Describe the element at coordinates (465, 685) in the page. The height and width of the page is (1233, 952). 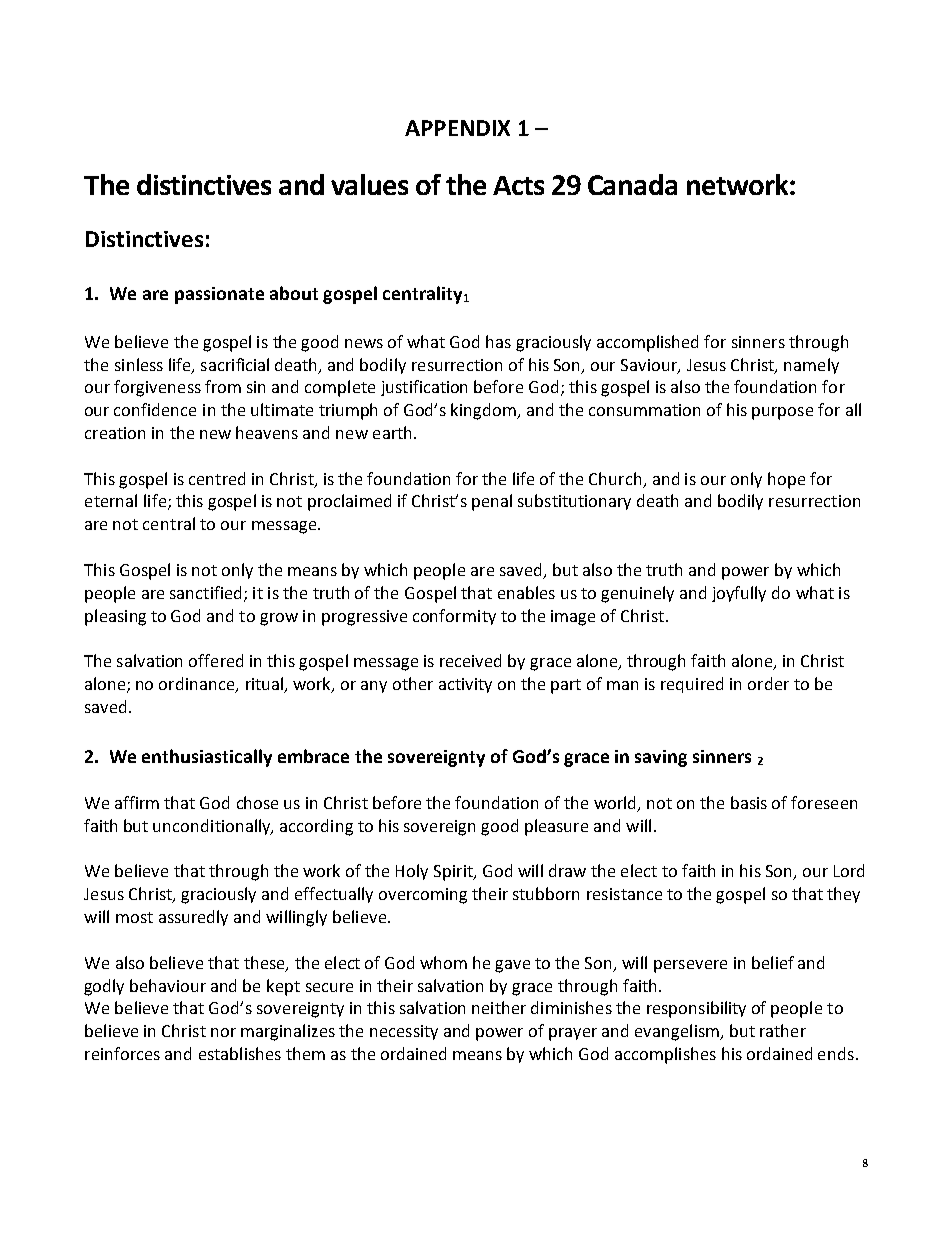
I see `activity` at that location.
